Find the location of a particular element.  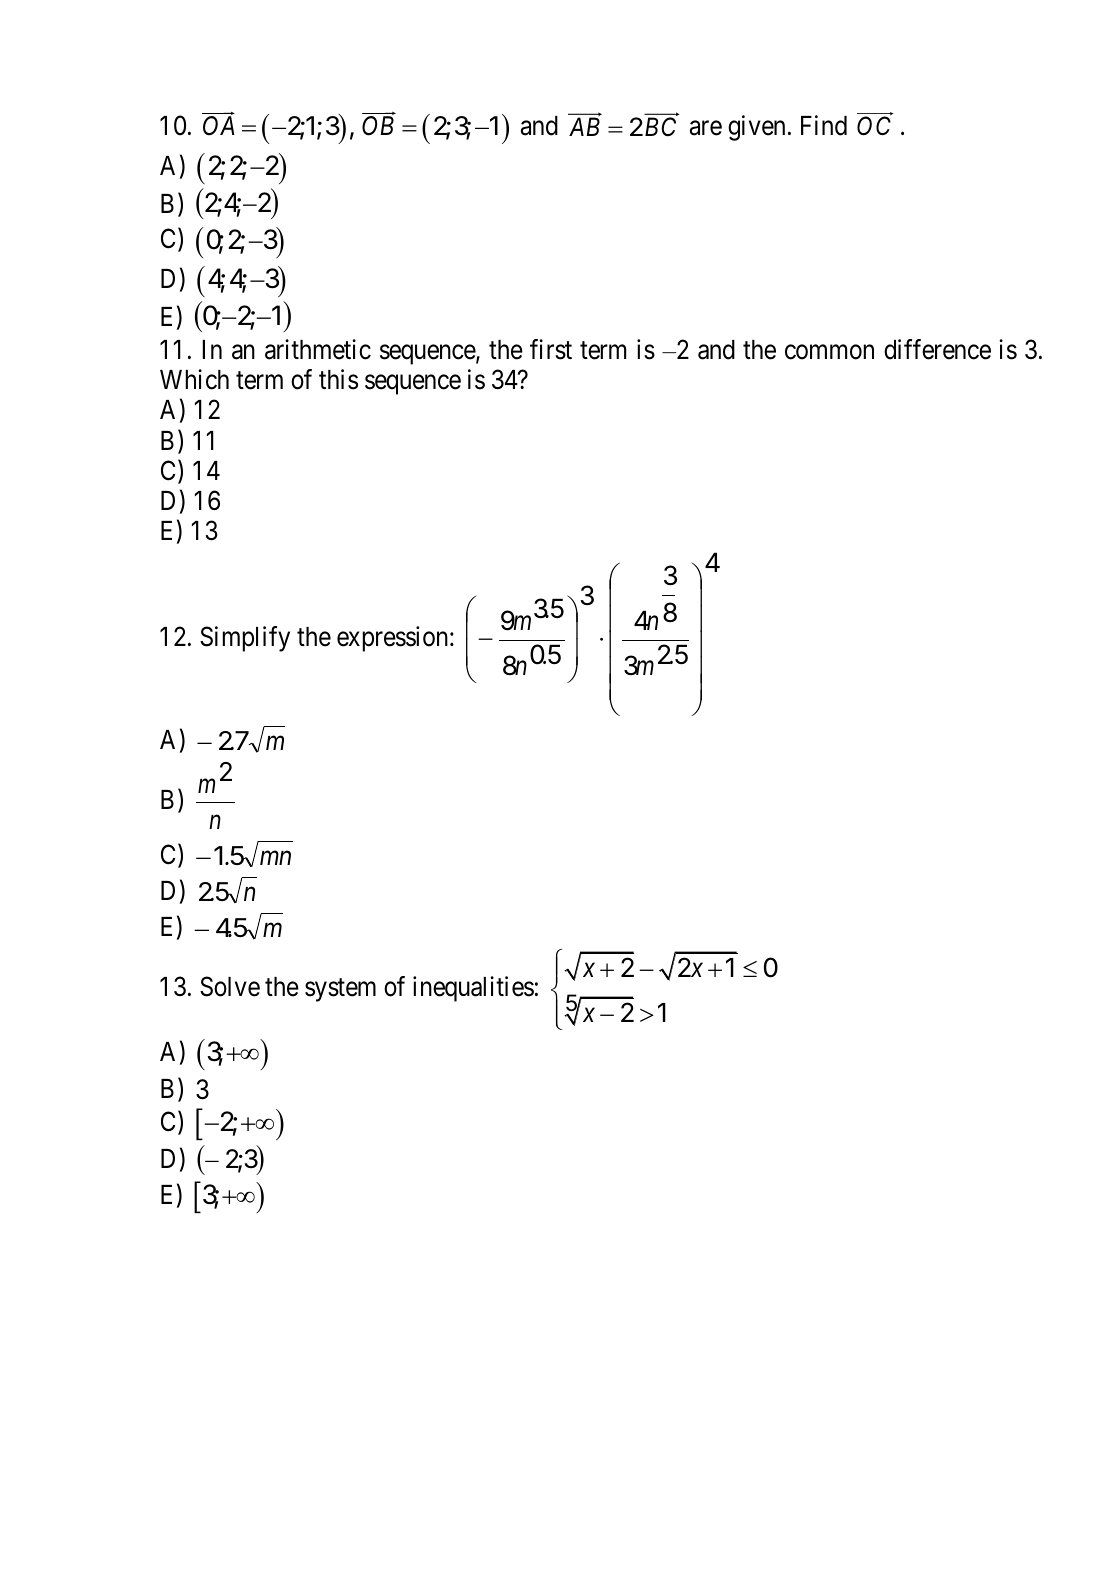

arithmetic is located at coordinates (318, 349).
